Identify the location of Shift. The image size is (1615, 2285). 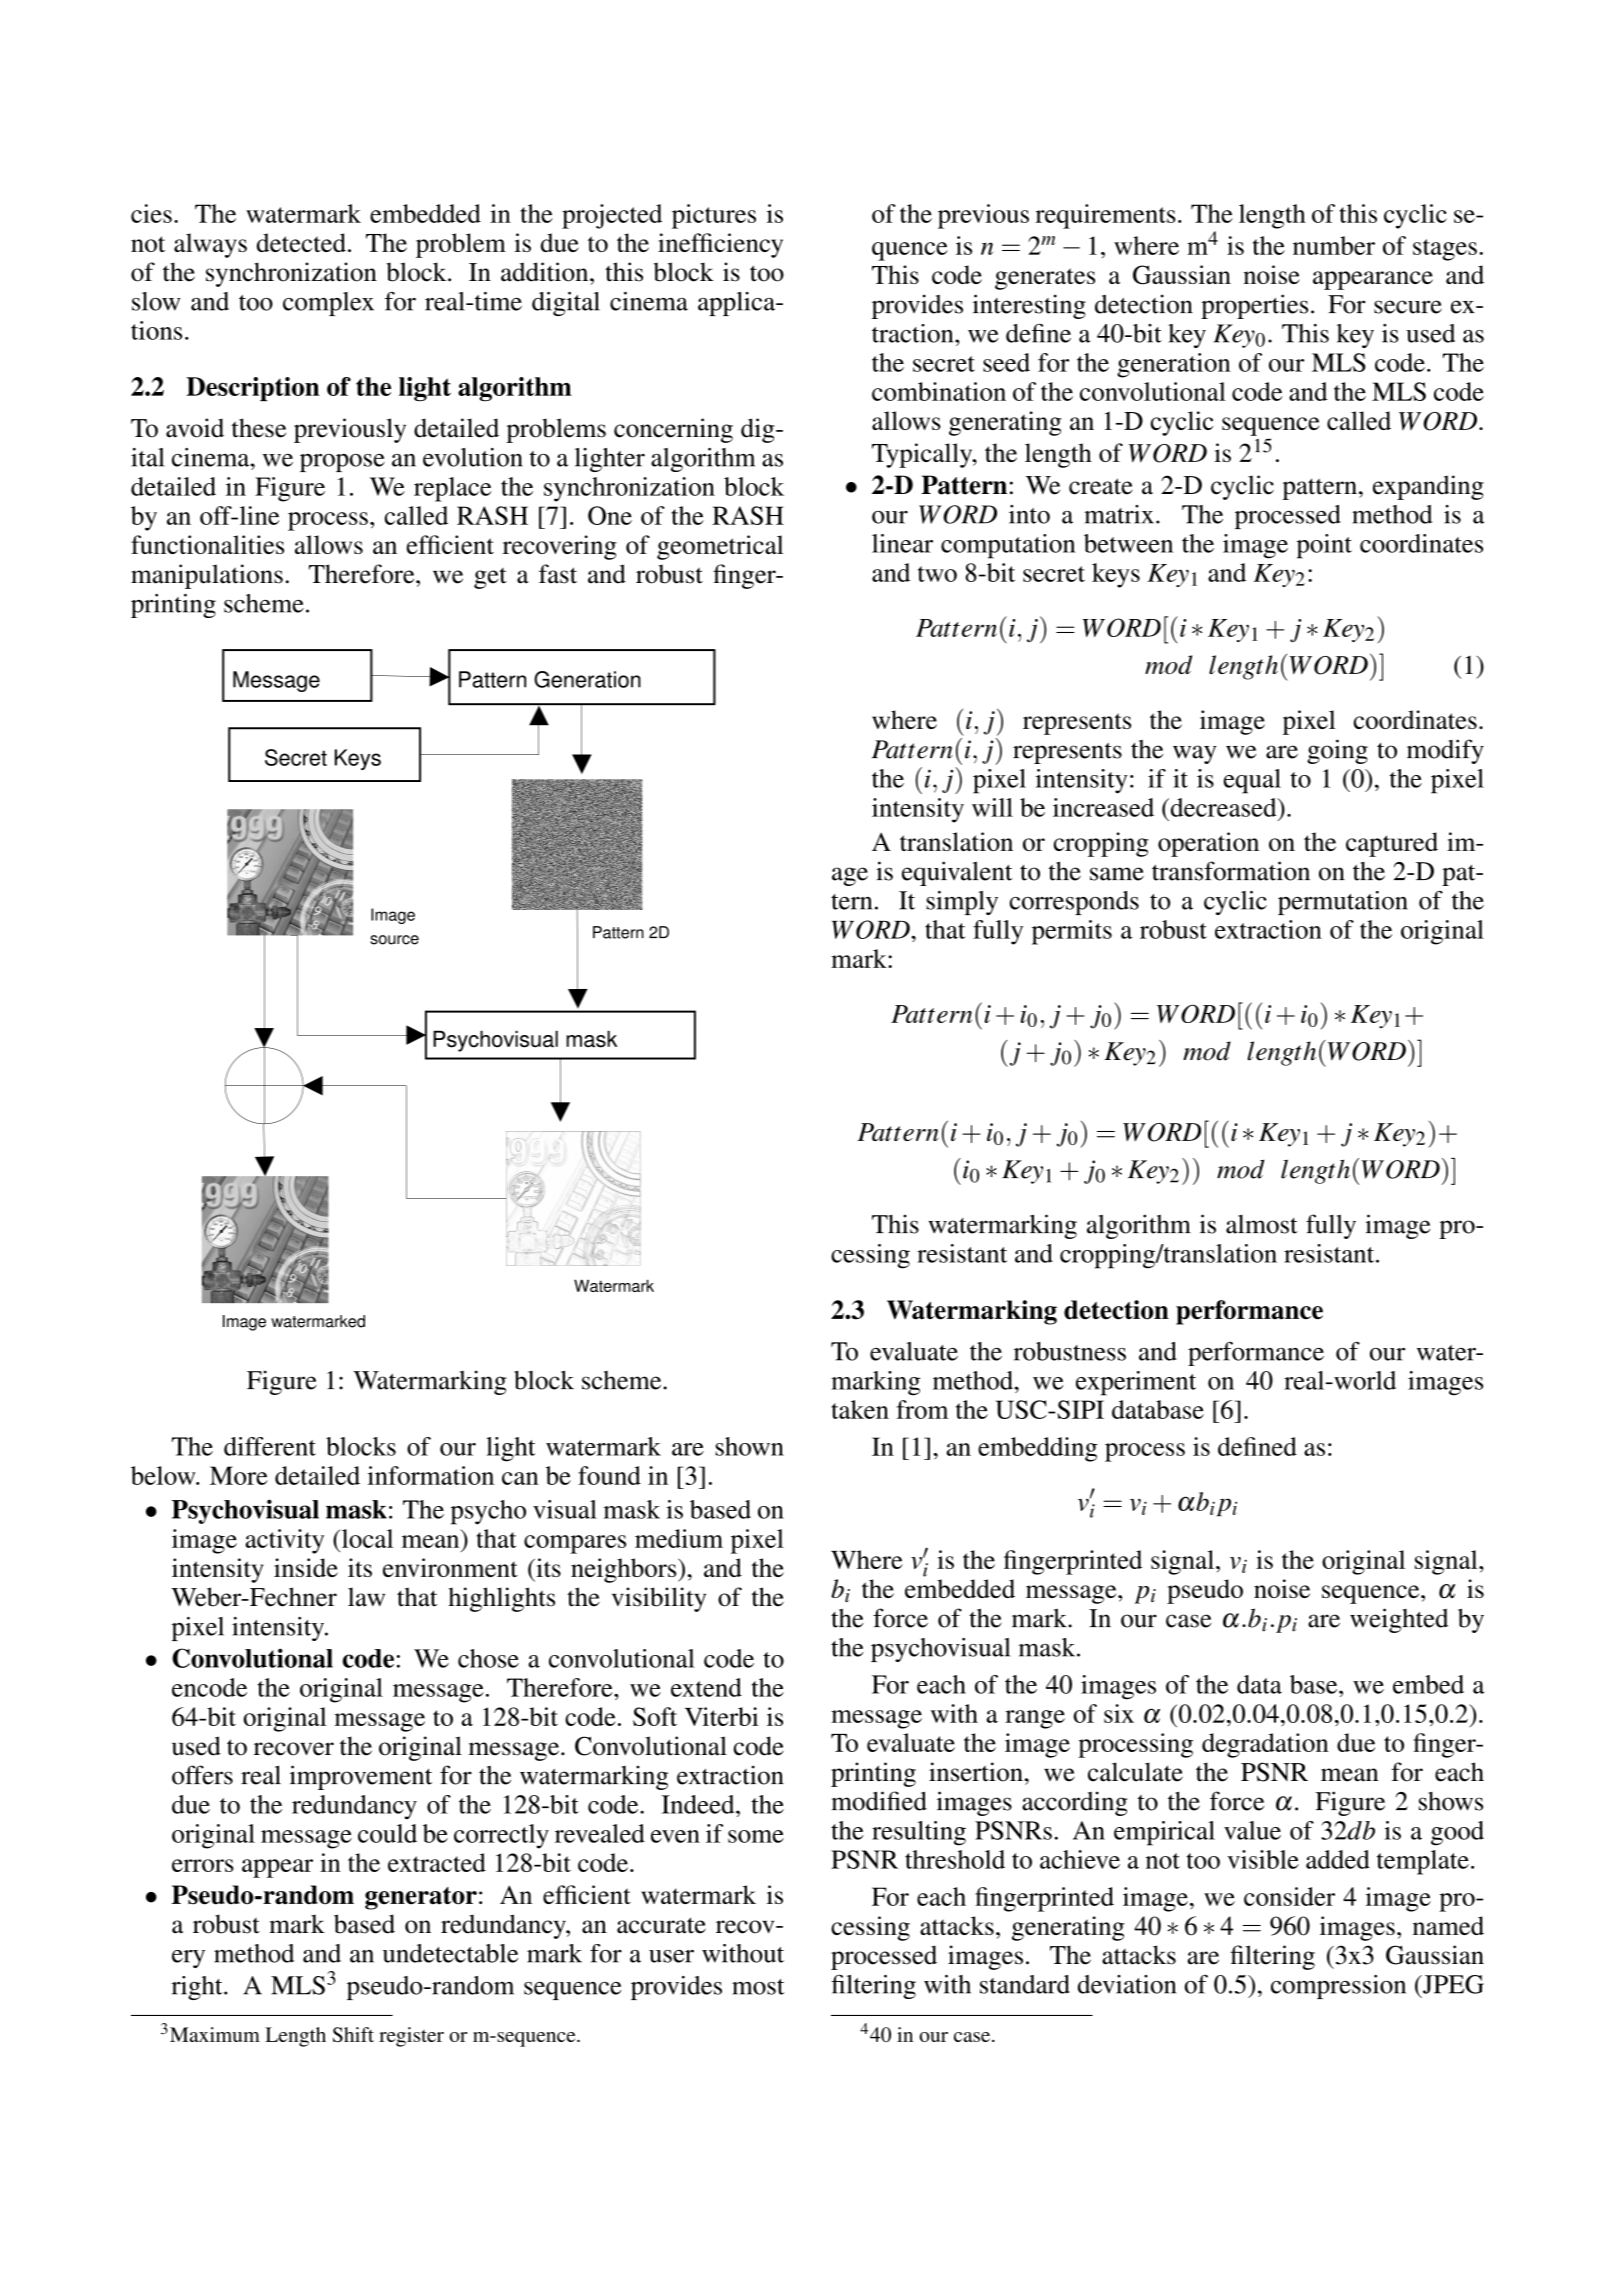
(353, 2034).
